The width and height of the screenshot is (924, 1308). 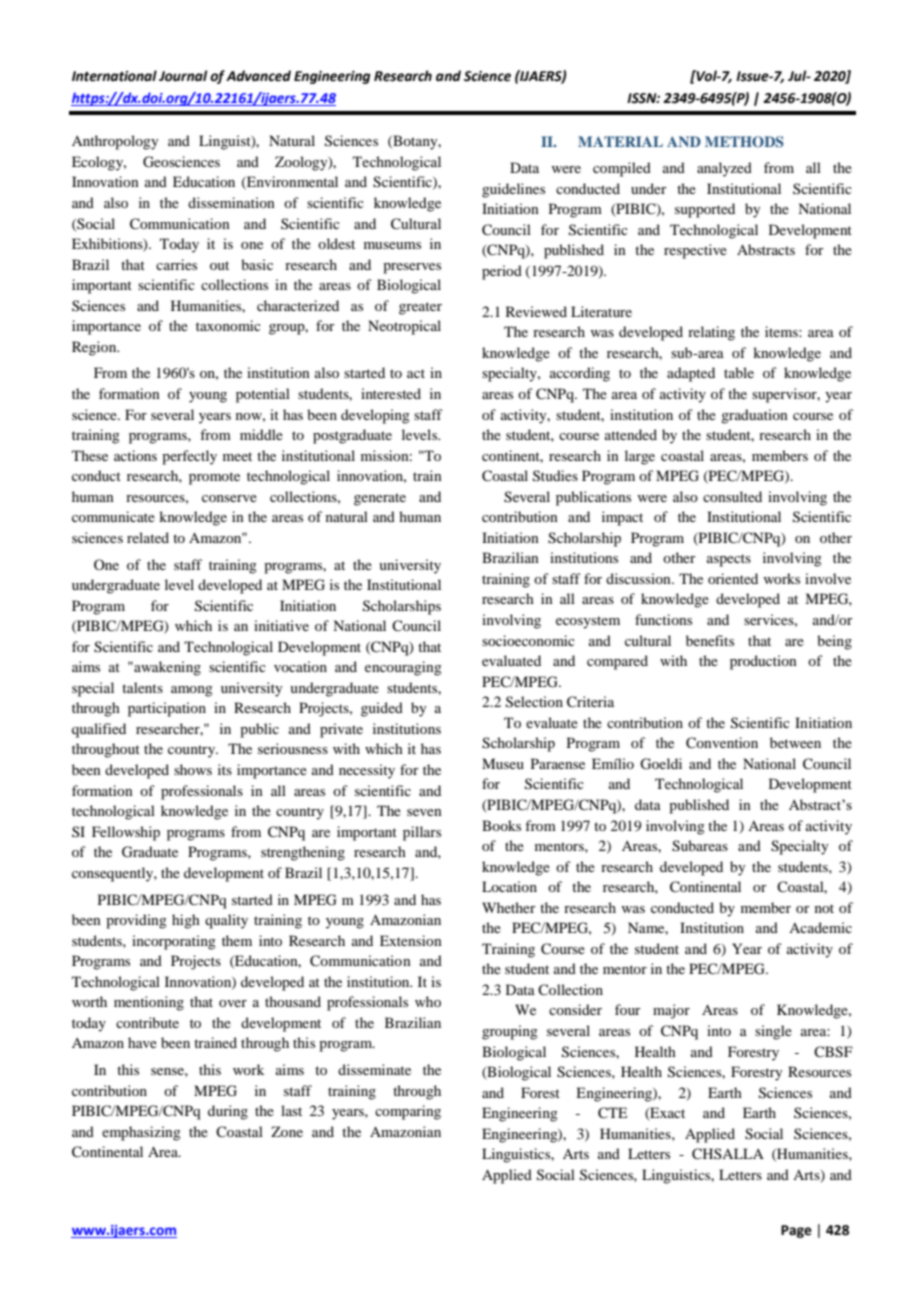 I want to click on table, so click(x=739, y=372).
